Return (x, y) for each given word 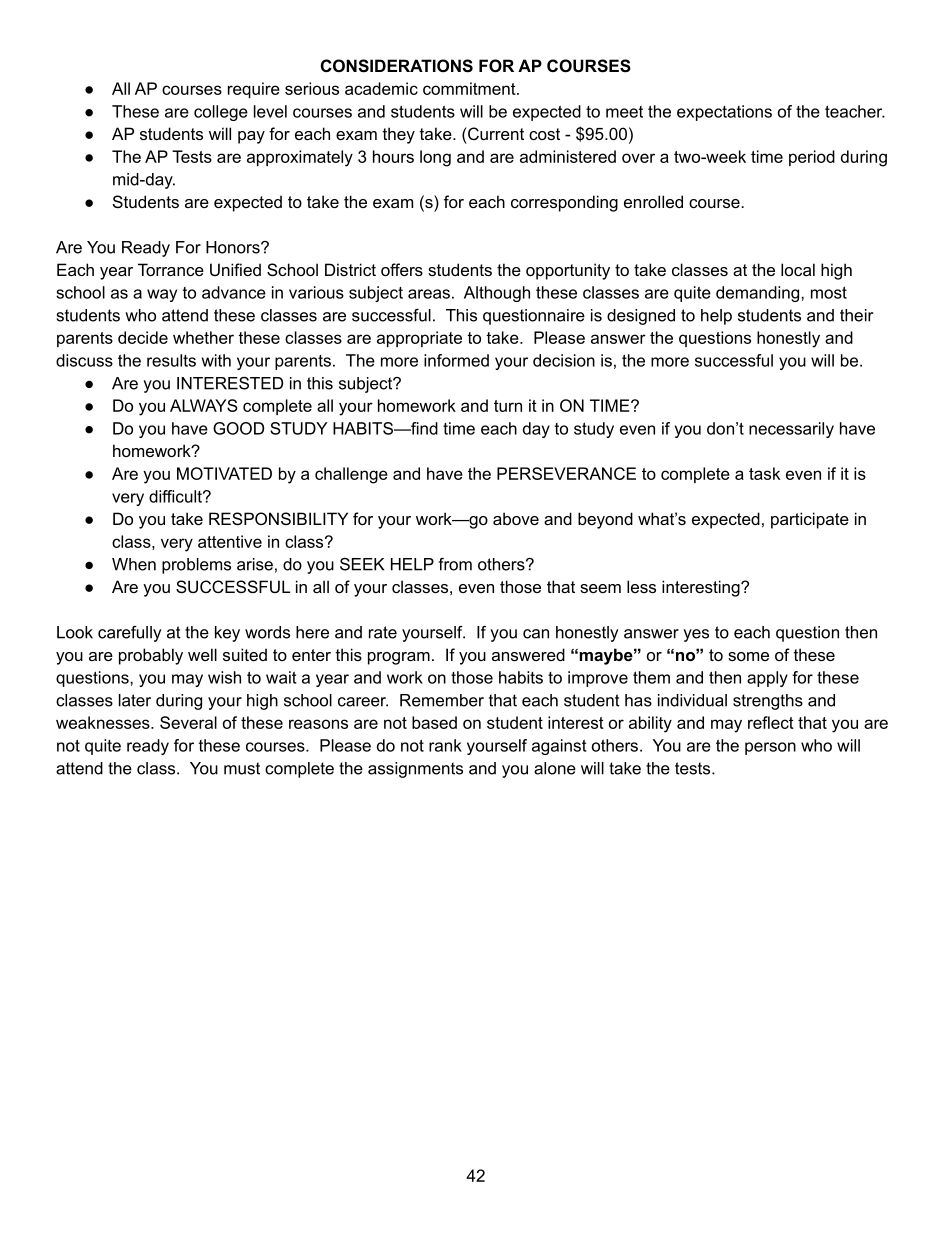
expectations (724, 113)
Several (188, 722)
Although (497, 294)
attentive (230, 541)
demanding (759, 294)
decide (143, 337)
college (221, 113)
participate (810, 520)
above (516, 518)
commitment (470, 88)
